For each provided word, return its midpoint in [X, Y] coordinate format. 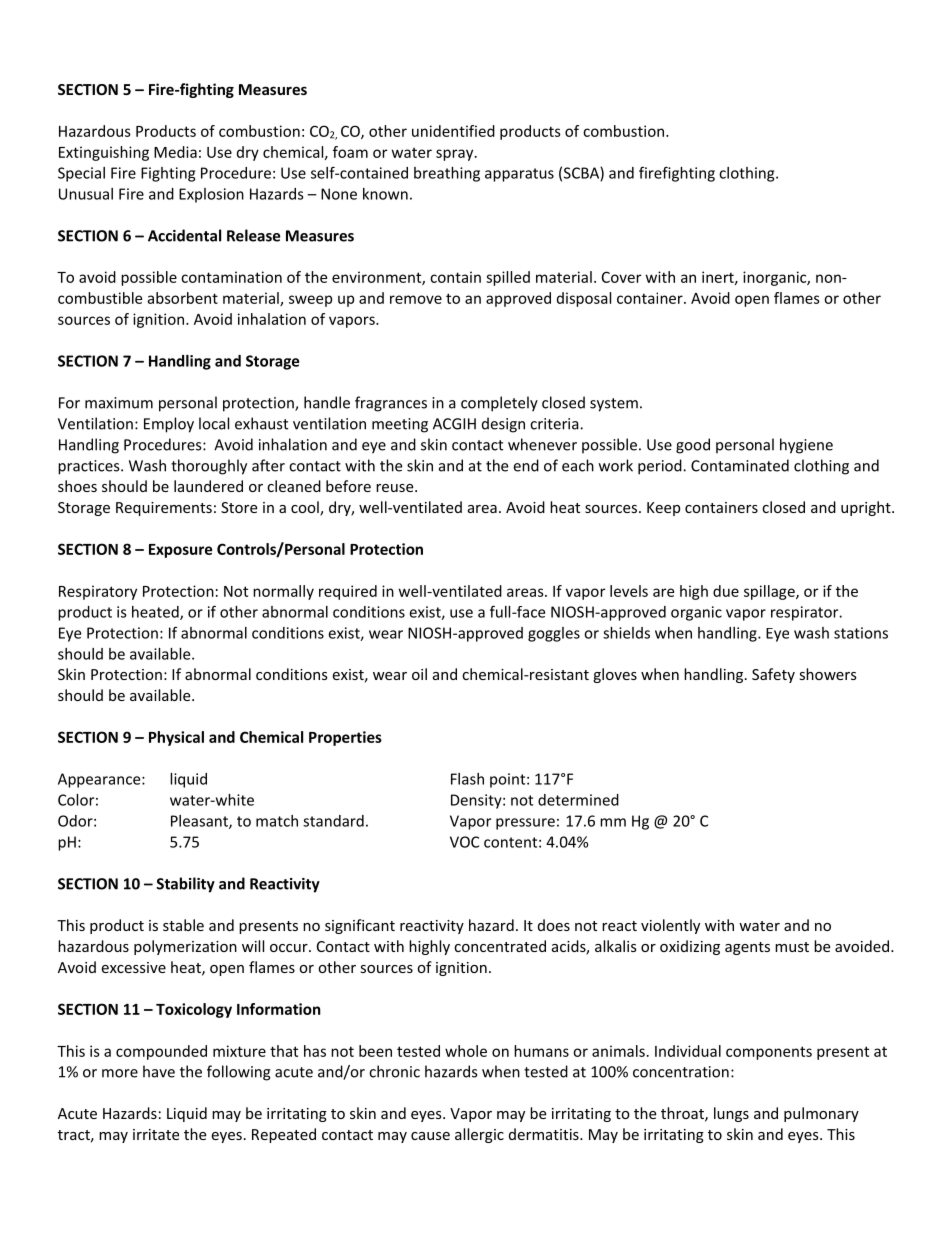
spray [456, 155]
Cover [621, 277]
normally [283, 592]
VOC [464, 842]
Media [175, 152]
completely [499, 404]
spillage [770, 592]
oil [419, 674]
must [792, 947]
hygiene [806, 446]
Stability [185, 885]
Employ [169, 425]
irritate [156, 1134]
